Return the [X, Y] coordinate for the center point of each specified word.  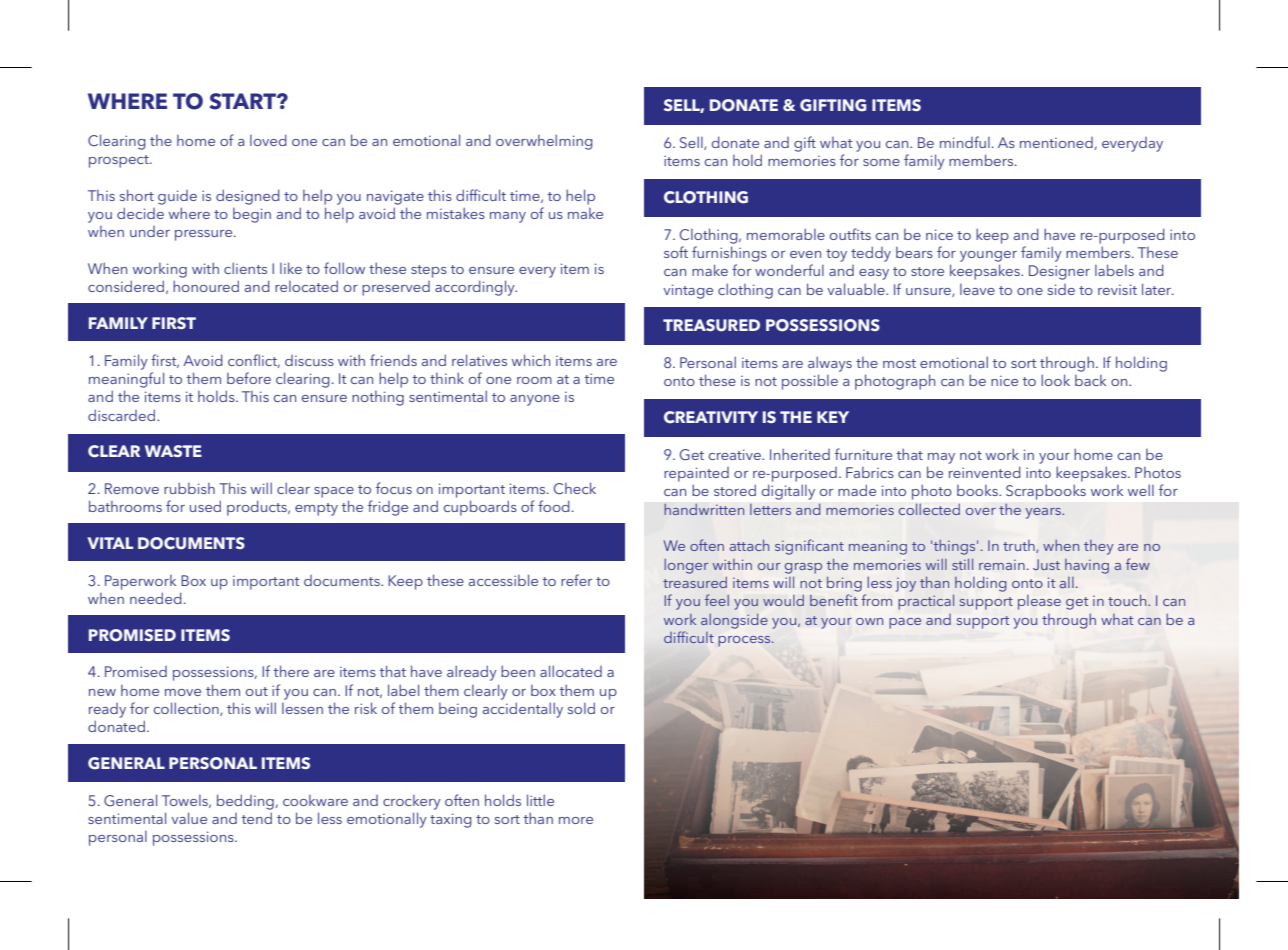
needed [156, 598]
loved [268, 140]
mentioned [1056, 142]
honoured [206, 286]
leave [977, 289]
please [1039, 602]
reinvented [985, 472]
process [745, 641]
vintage [688, 291]
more [576, 820]
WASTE [173, 451]
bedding [245, 802]
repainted [696, 474]
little [540, 800]
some [881, 162]
